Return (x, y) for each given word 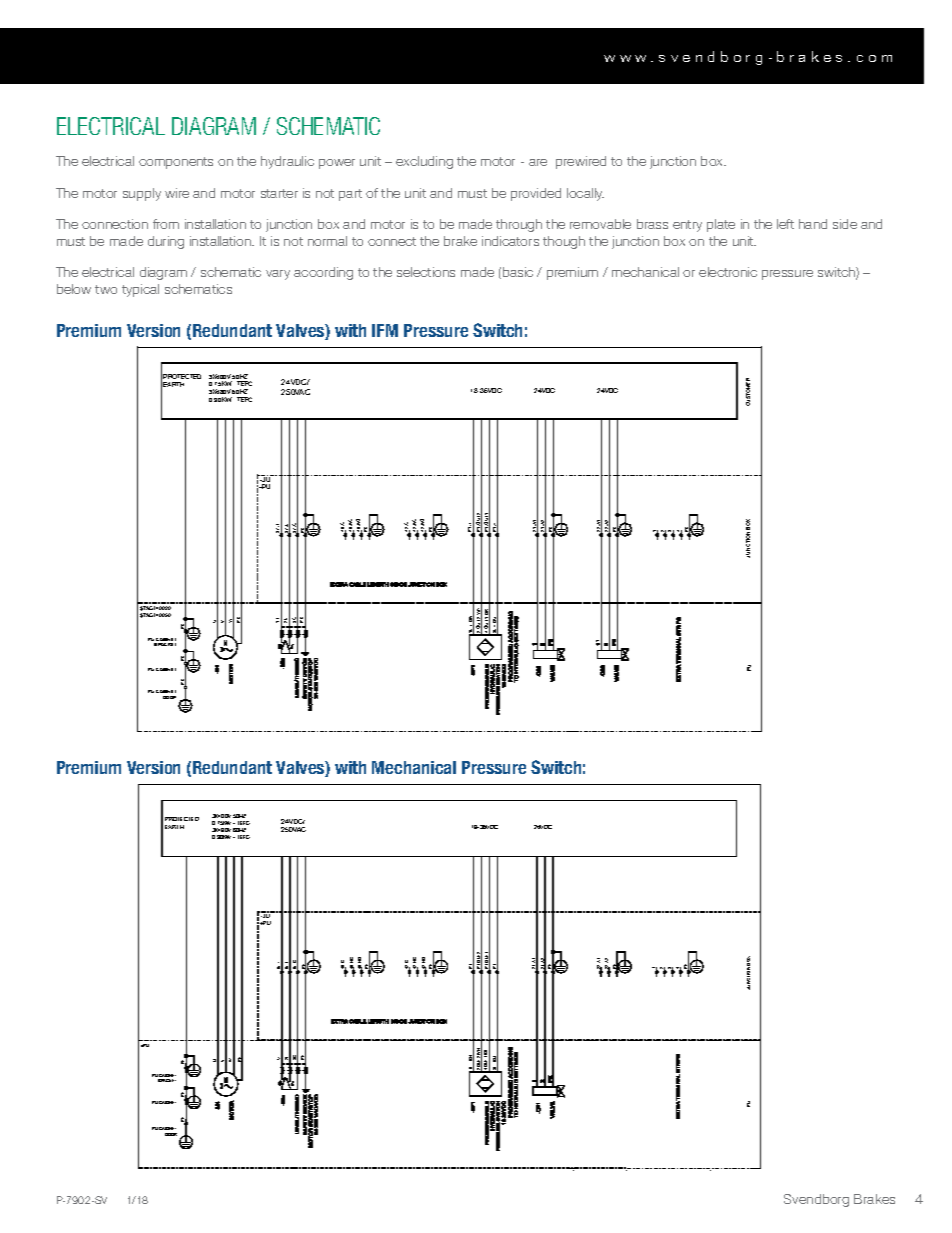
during (166, 242)
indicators (510, 241)
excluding (424, 162)
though (564, 242)
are (538, 162)
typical (140, 290)
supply (142, 194)
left (785, 224)
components (176, 163)
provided (536, 194)
